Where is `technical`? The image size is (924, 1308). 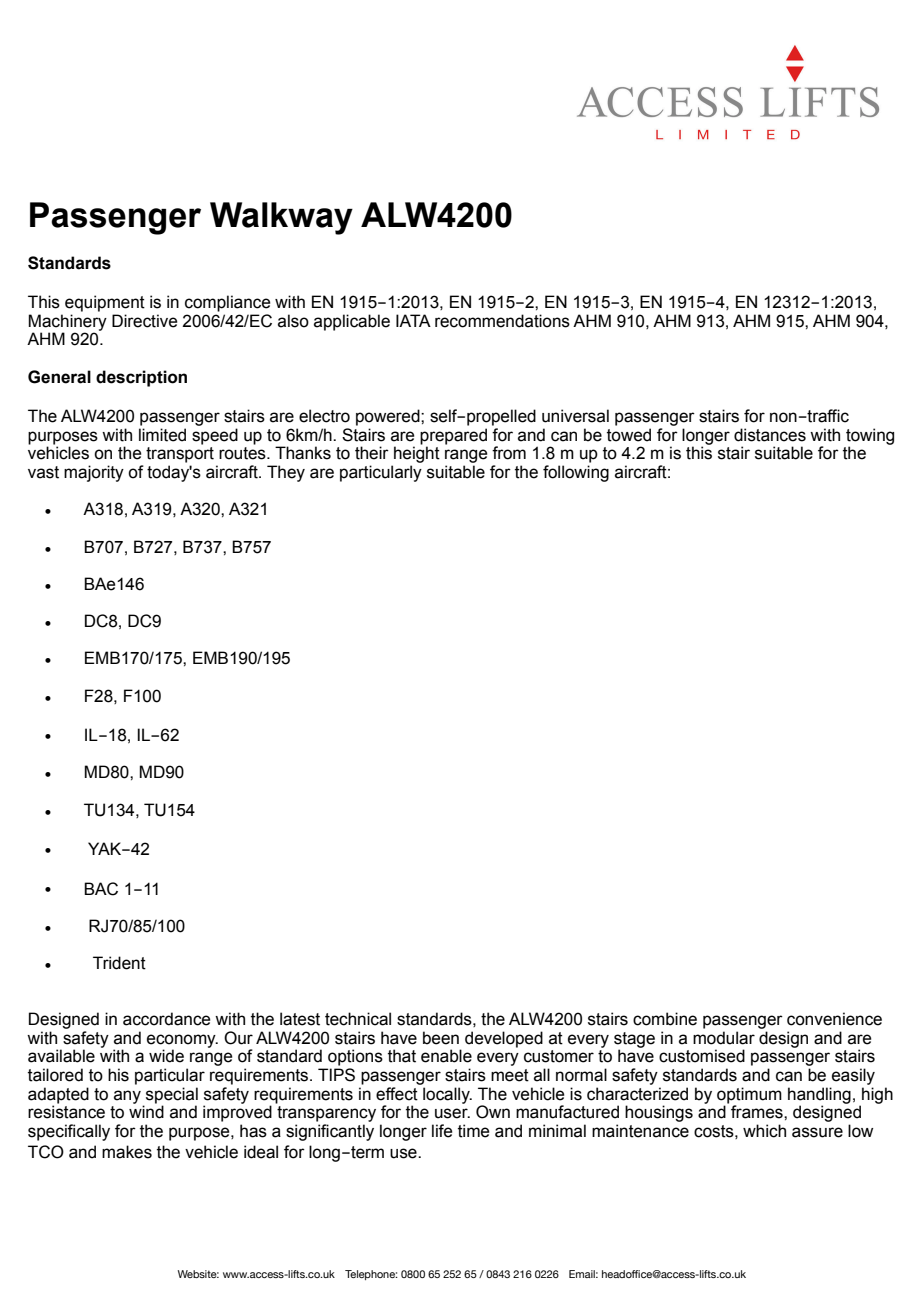
technical is located at coordinates (358, 1019).
